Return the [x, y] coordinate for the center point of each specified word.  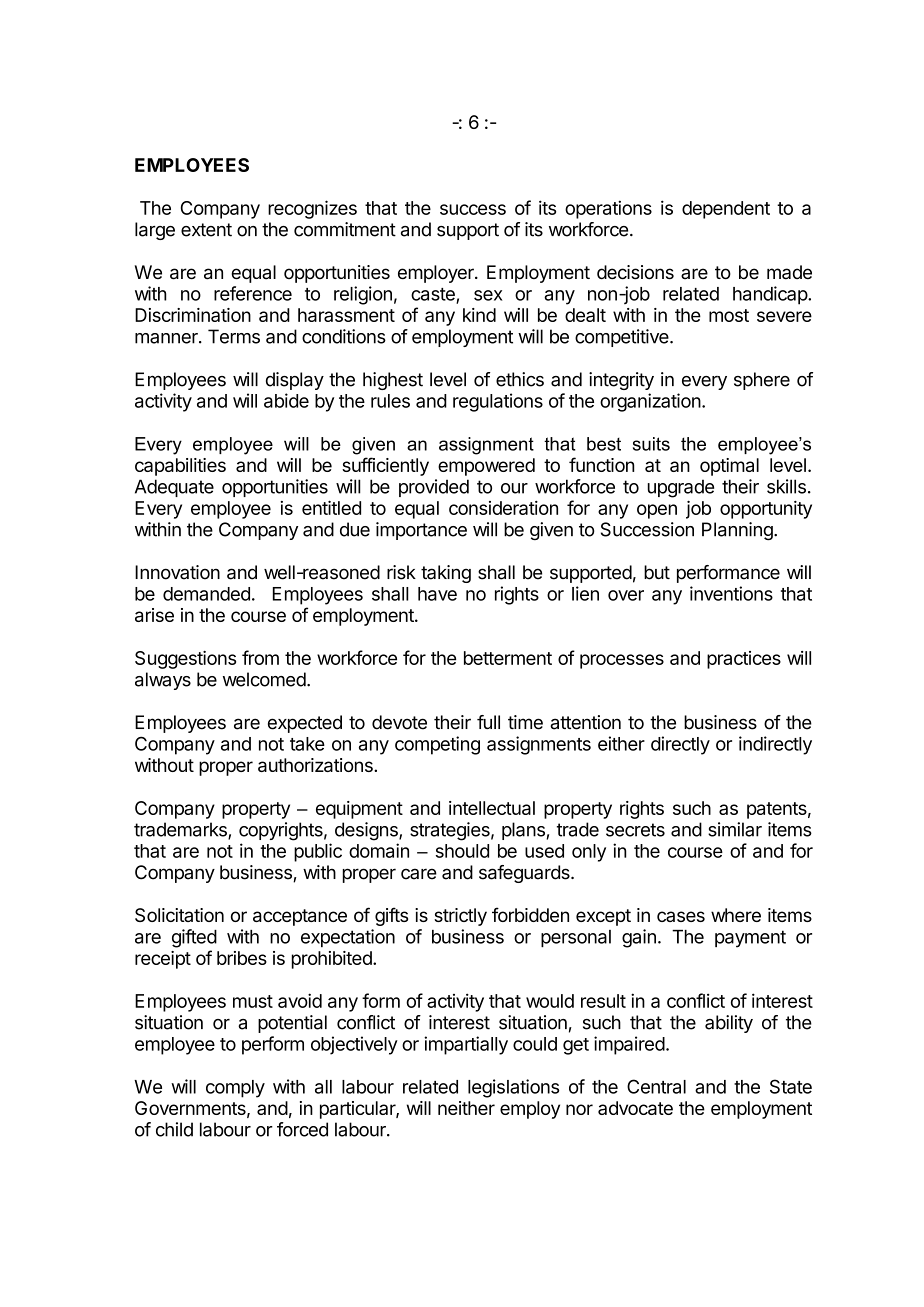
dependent [726, 210]
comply [235, 1089]
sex [488, 295]
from [260, 657]
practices [744, 660]
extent [206, 230]
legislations [513, 1088]
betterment [508, 658]
